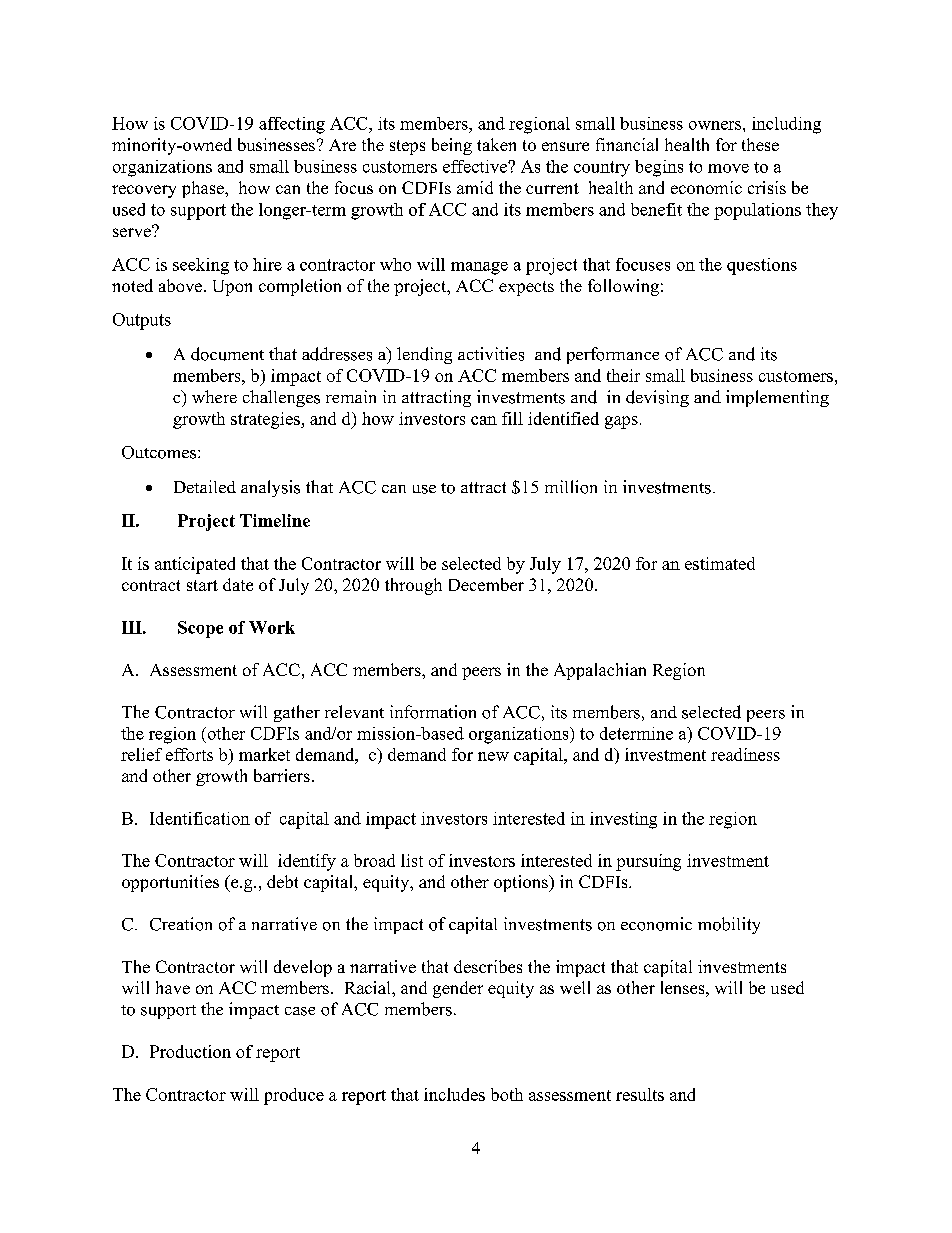  What do you see at coordinates (648, 862) in the document?
I see `pursuing` at bounding box center [648, 862].
